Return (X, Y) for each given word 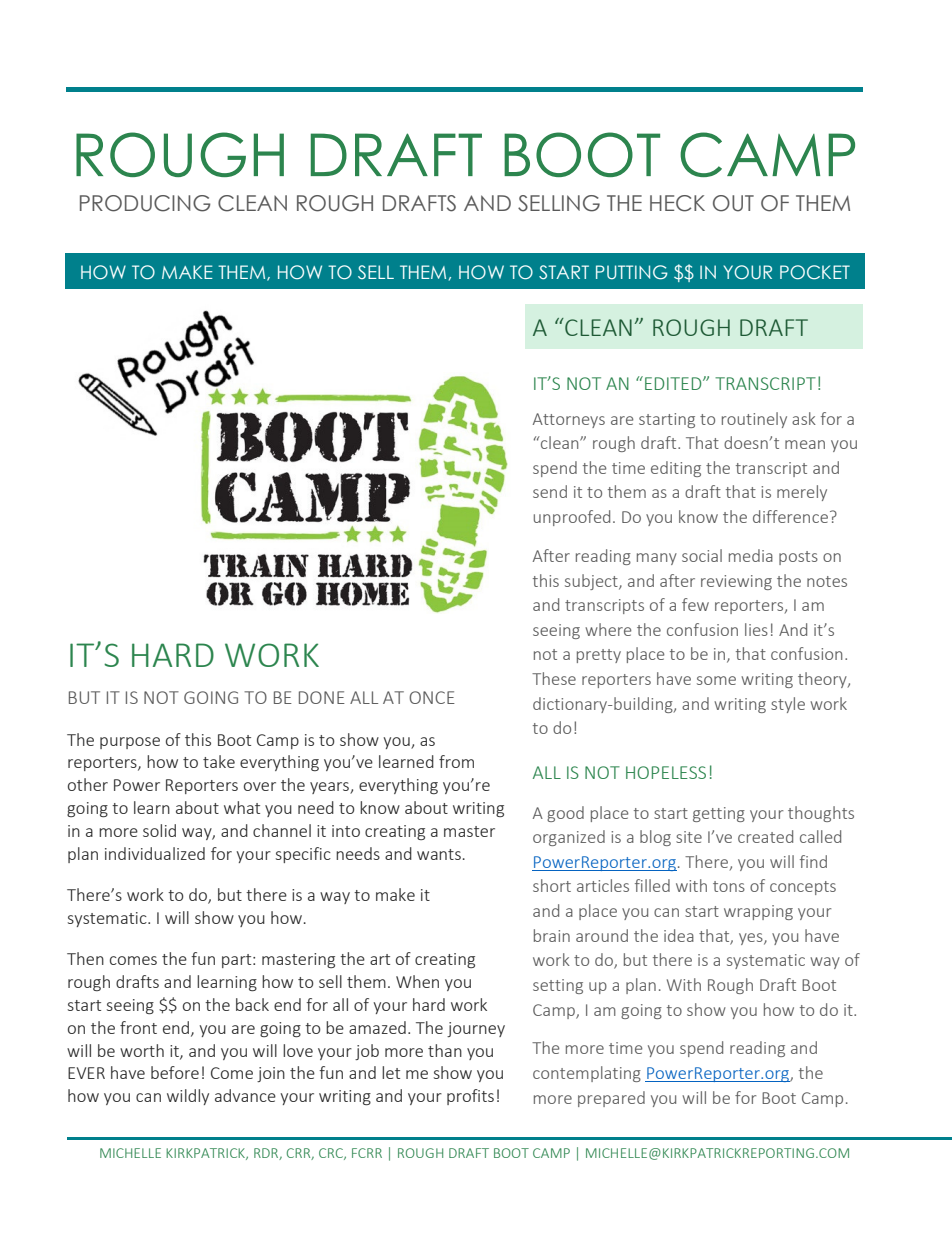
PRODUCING (145, 203)
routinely (754, 420)
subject (592, 582)
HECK (677, 203)
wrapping (758, 912)
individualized (155, 853)
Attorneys (569, 420)
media (751, 555)
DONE (322, 697)
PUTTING (632, 272)
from (456, 761)
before (175, 1072)
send (550, 491)
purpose (130, 743)
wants (439, 854)
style (788, 705)
